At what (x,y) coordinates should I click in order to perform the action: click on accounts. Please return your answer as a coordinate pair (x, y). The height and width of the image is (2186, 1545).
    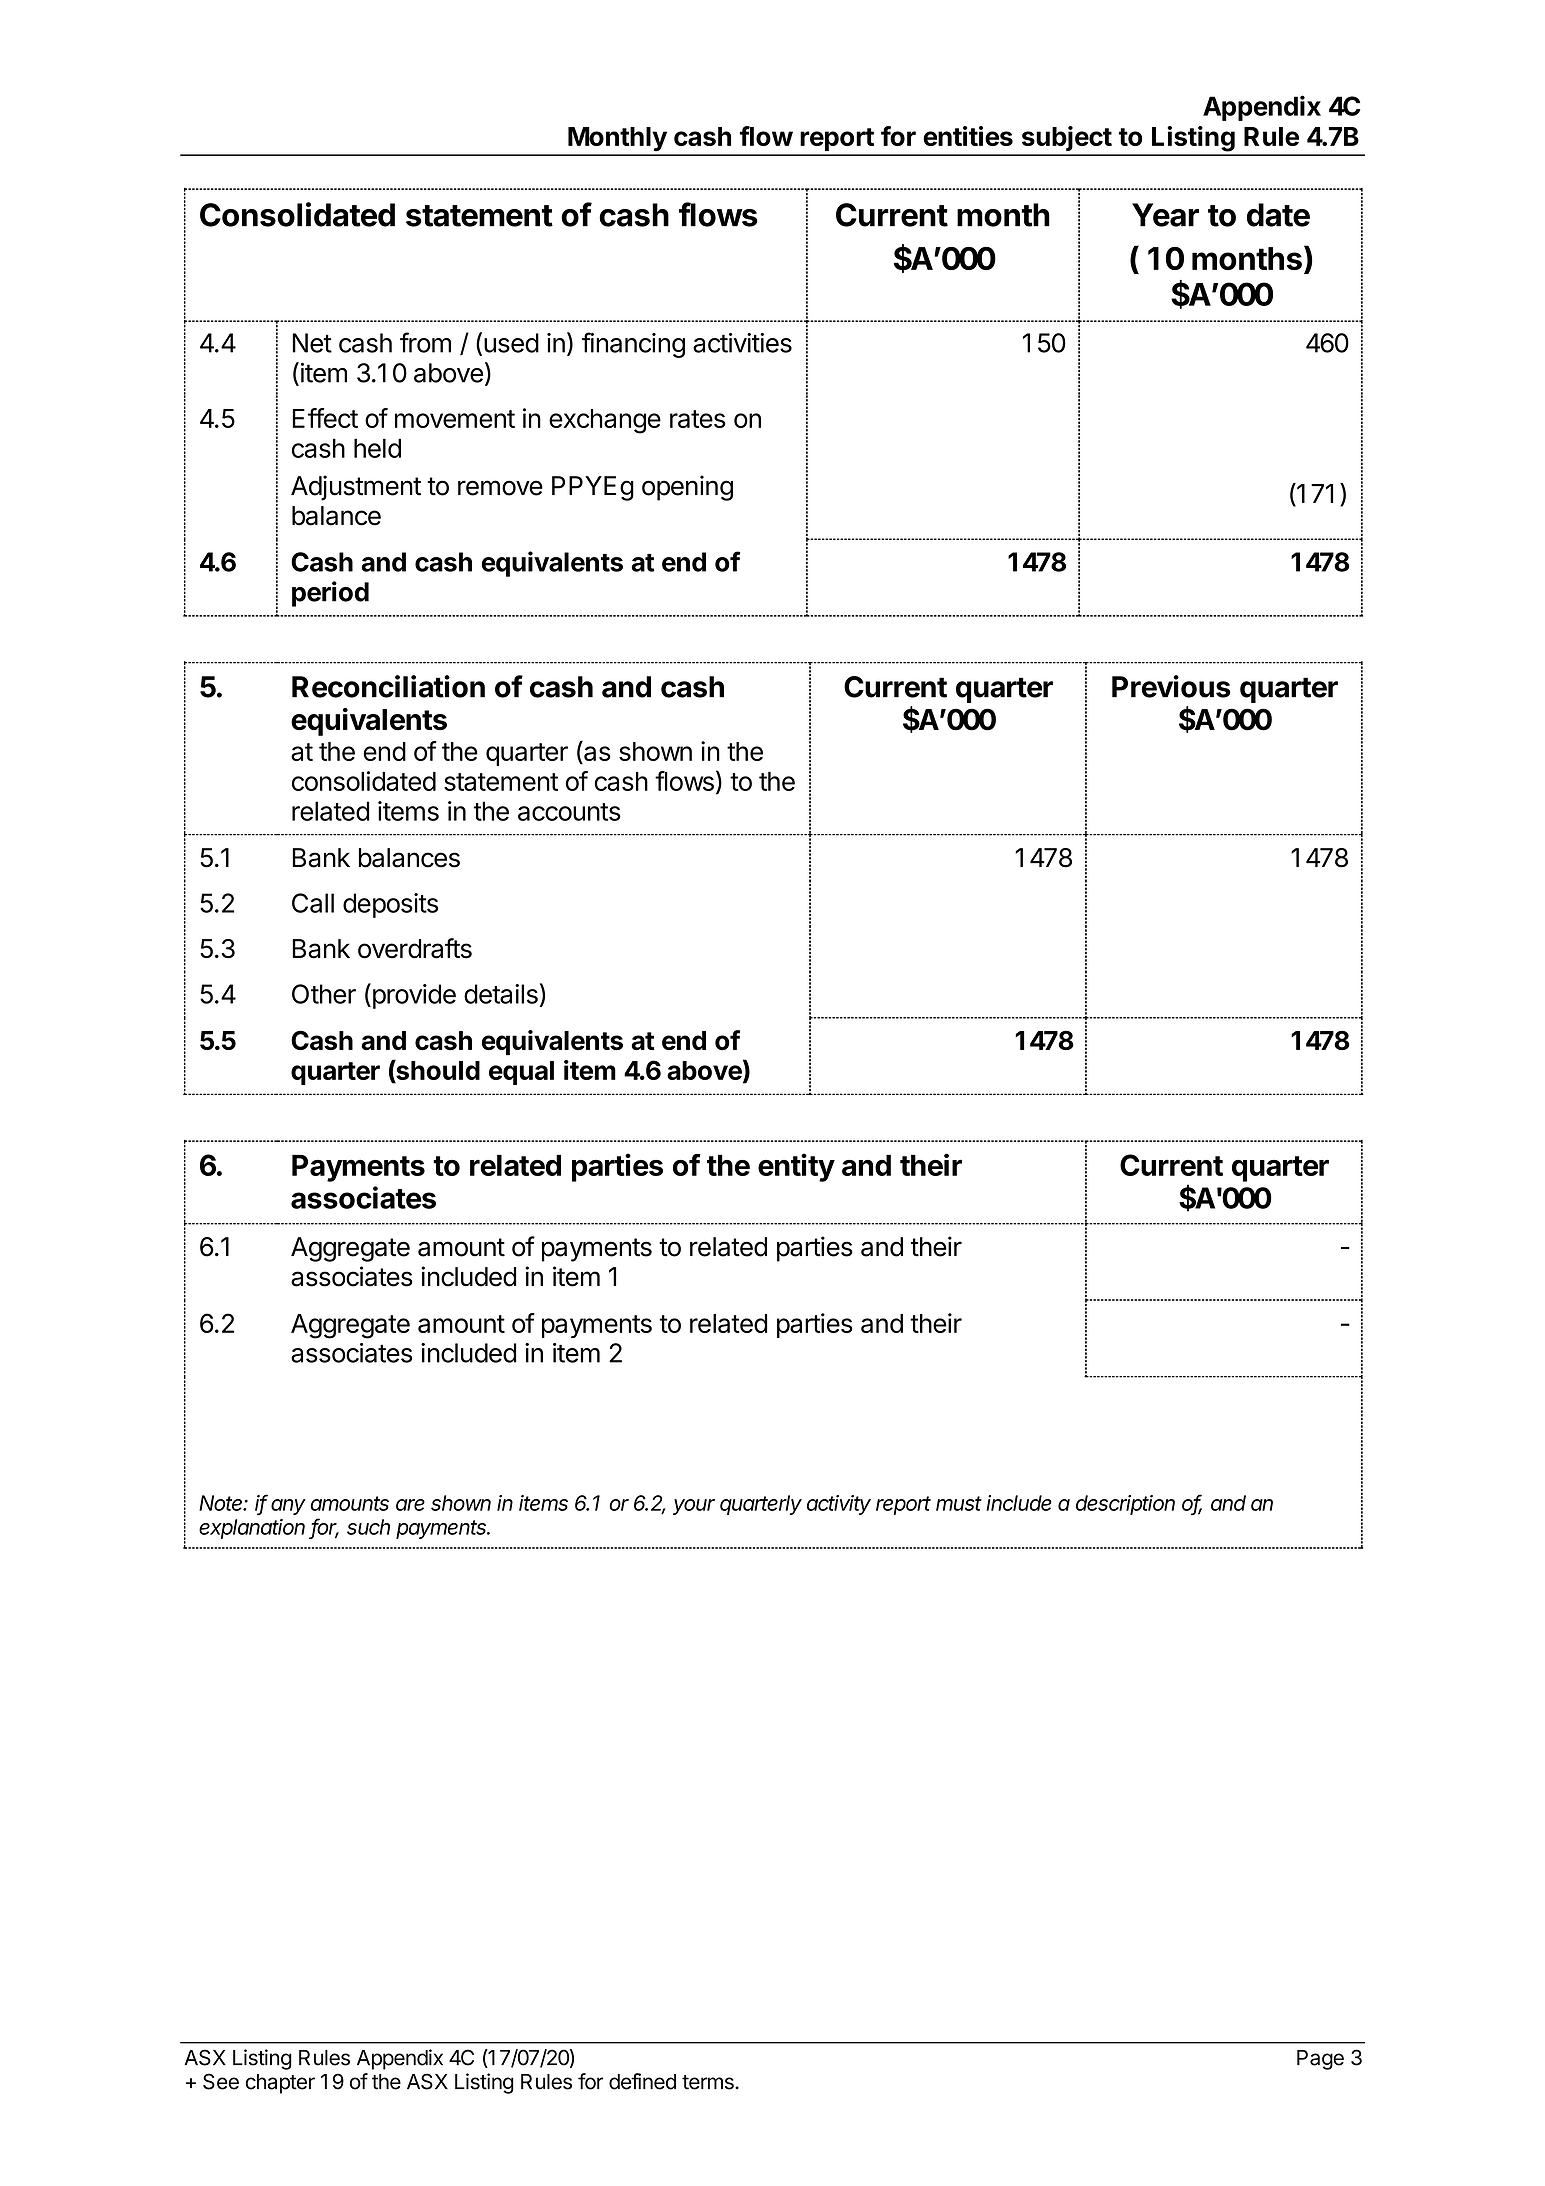
    Looking at the image, I should click on (569, 812).
